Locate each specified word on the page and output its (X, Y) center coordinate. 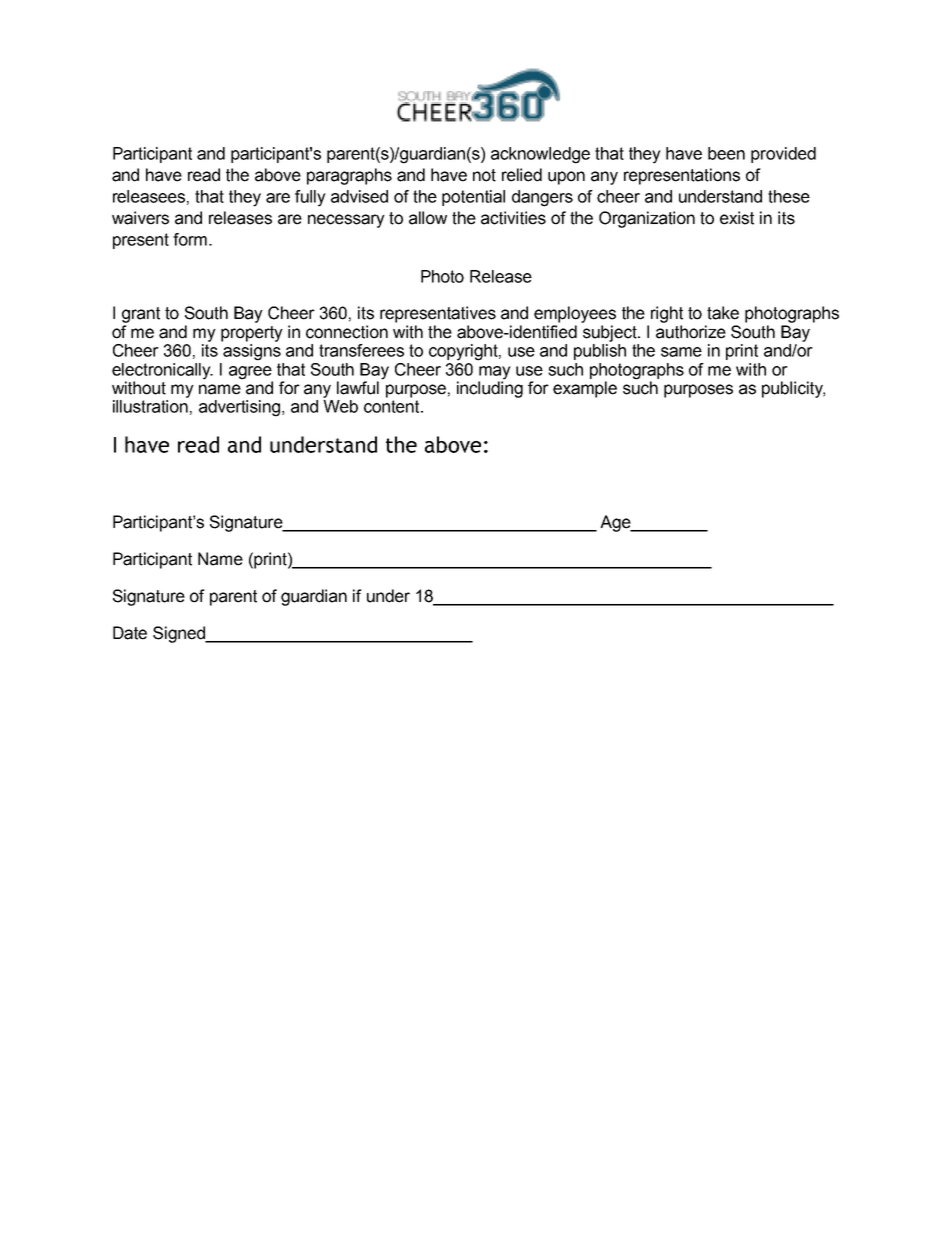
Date (130, 633)
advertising (241, 408)
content (393, 406)
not (484, 175)
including (490, 388)
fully (310, 198)
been (726, 153)
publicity (793, 389)
